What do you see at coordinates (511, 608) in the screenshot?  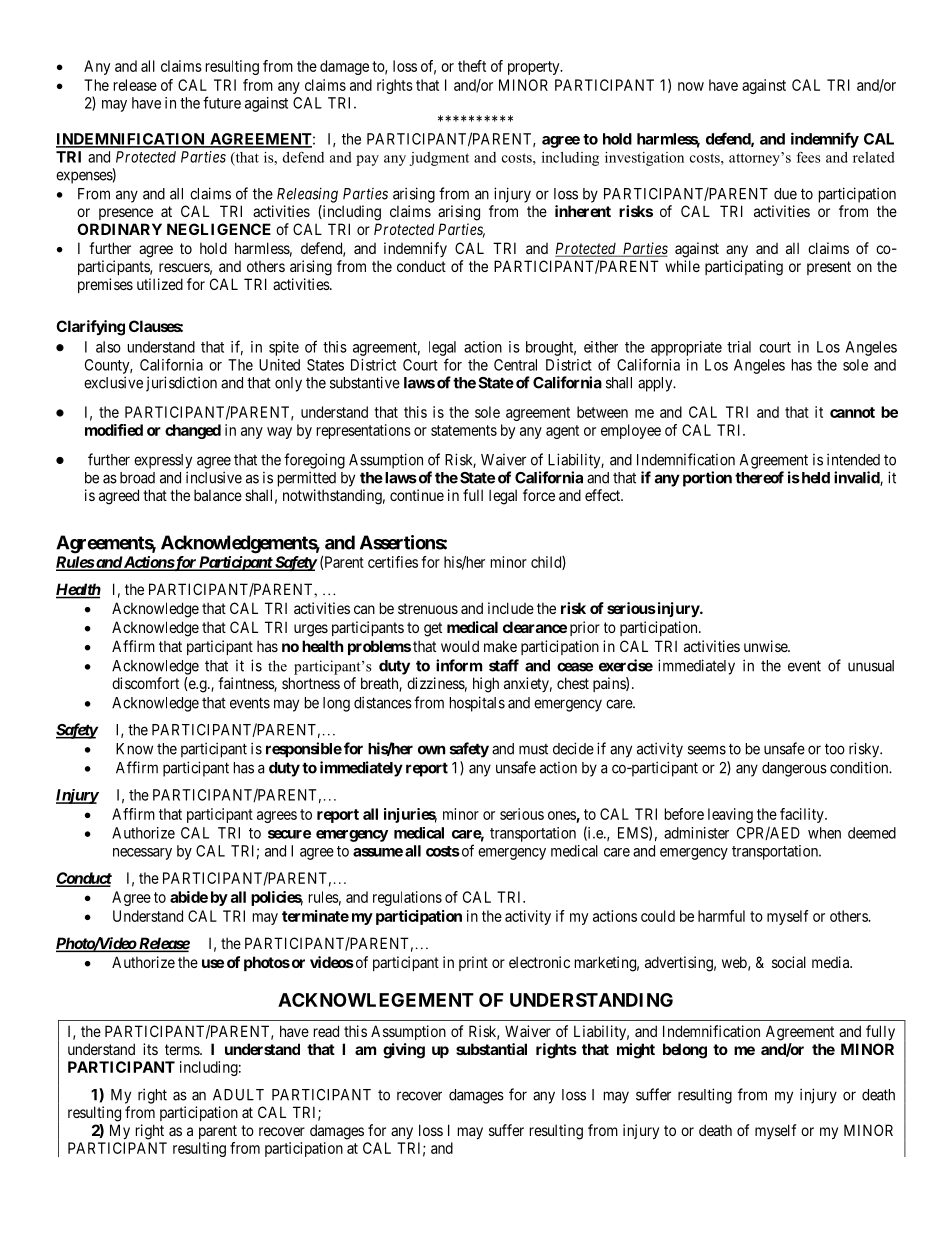 I see `include` at bounding box center [511, 608].
